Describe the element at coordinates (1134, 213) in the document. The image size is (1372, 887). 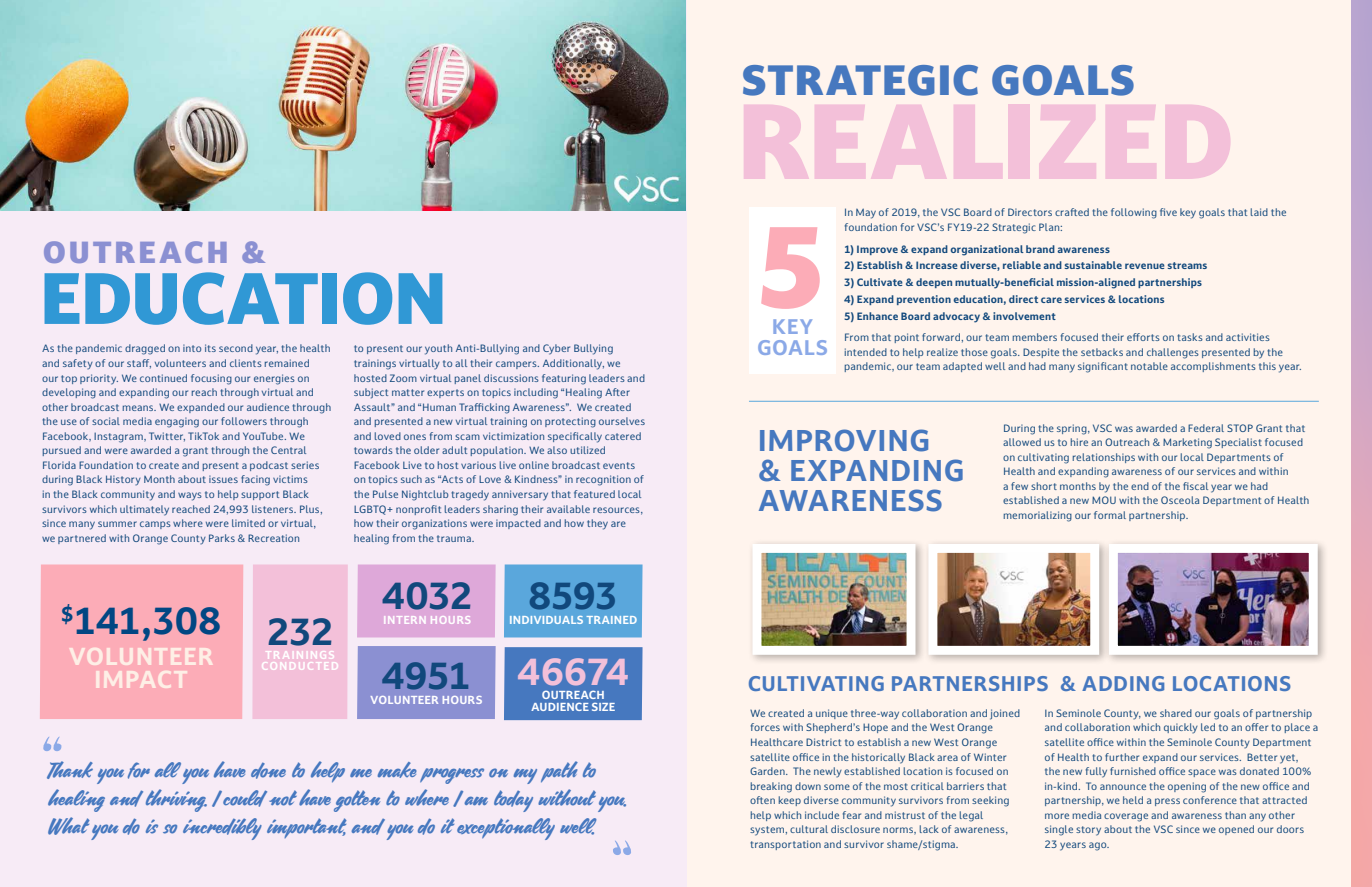
I see `following` at that location.
